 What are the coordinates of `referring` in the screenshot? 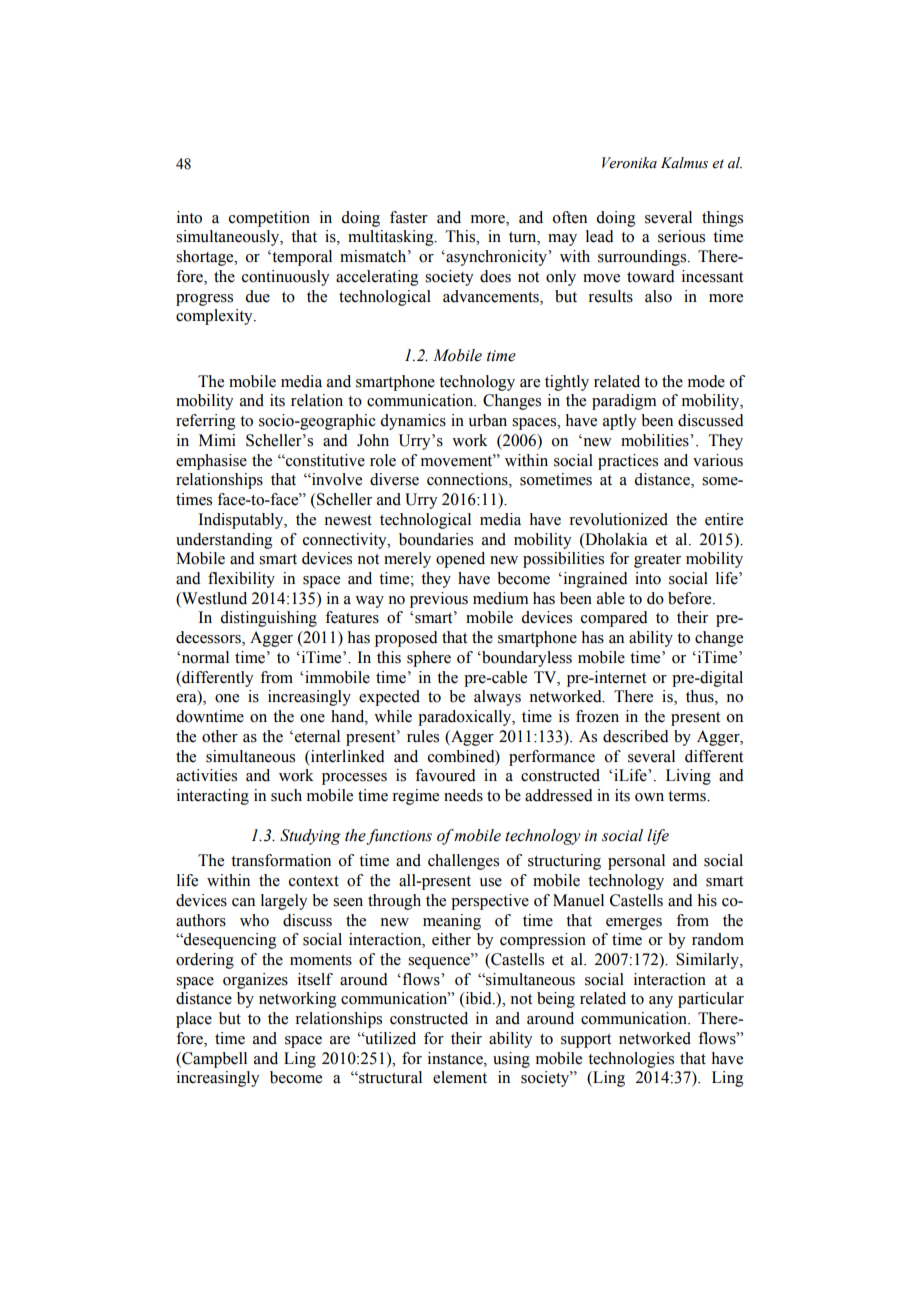 It's located at (206, 422).
